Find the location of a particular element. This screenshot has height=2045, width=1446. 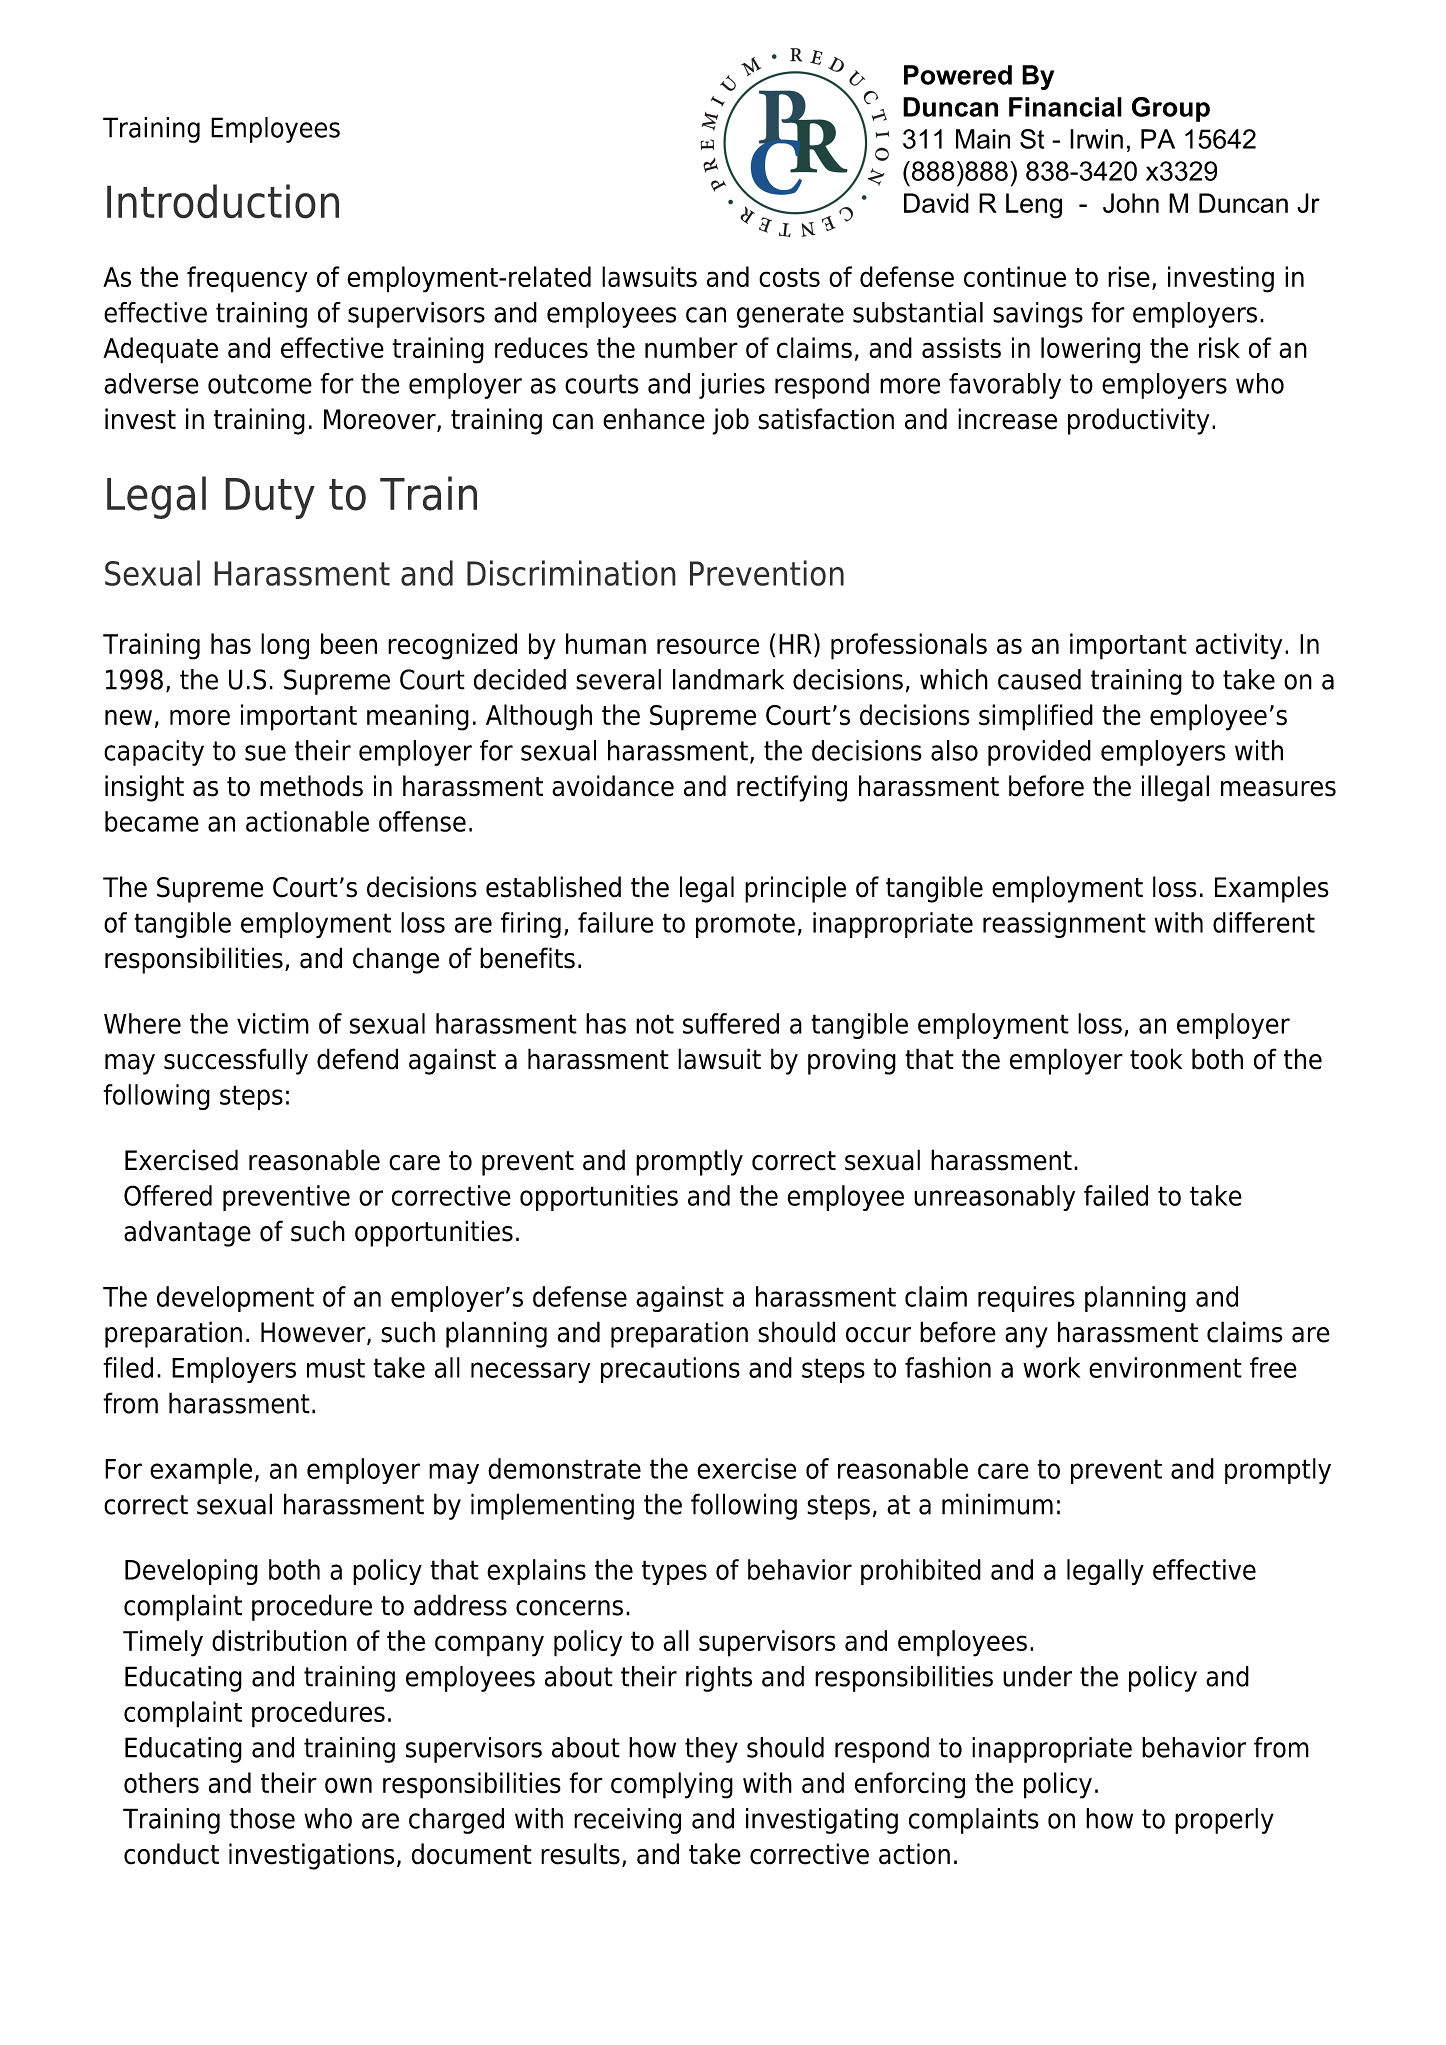

victim is located at coordinates (273, 1023).
